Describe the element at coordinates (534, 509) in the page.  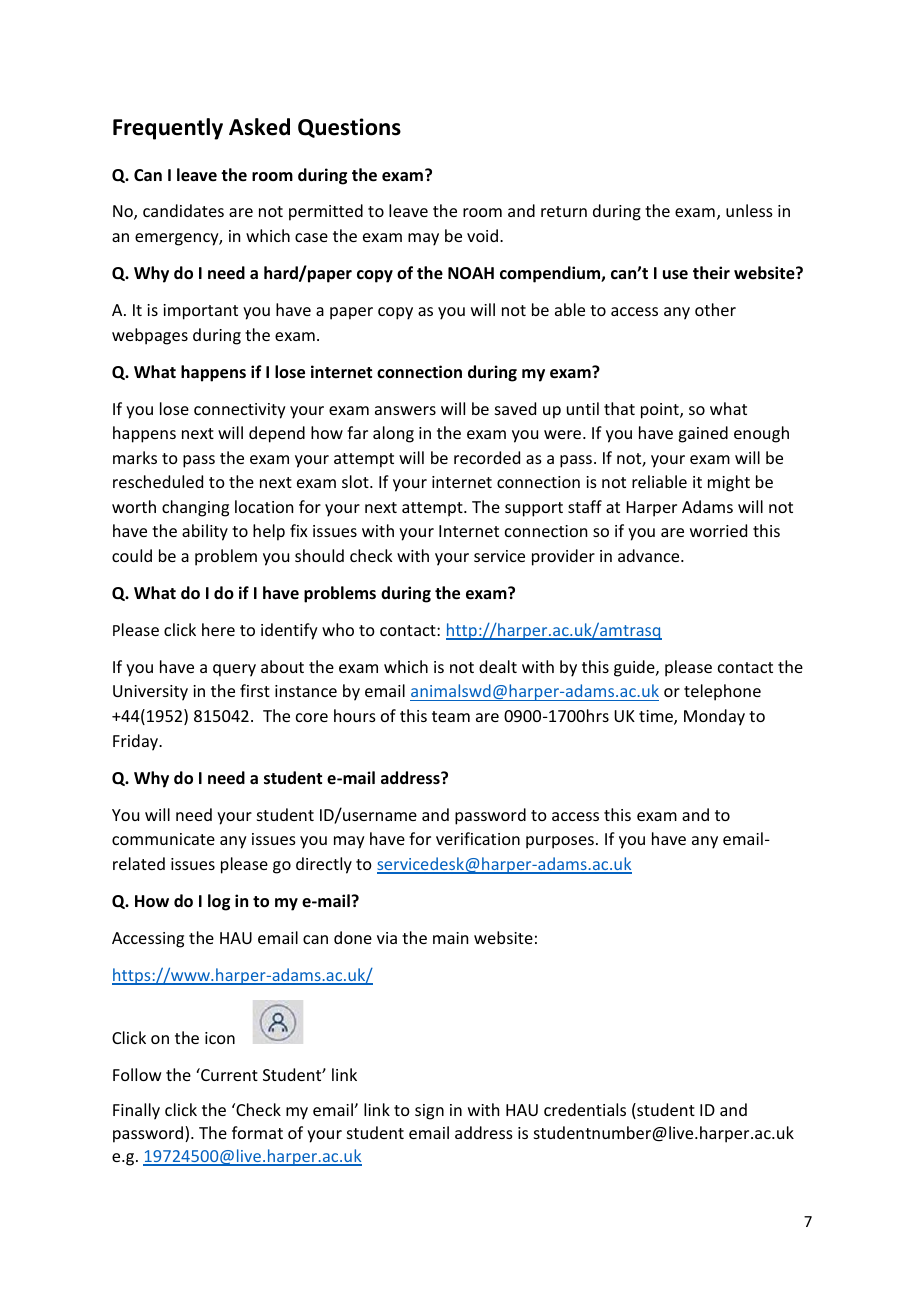
I see `support` at that location.
